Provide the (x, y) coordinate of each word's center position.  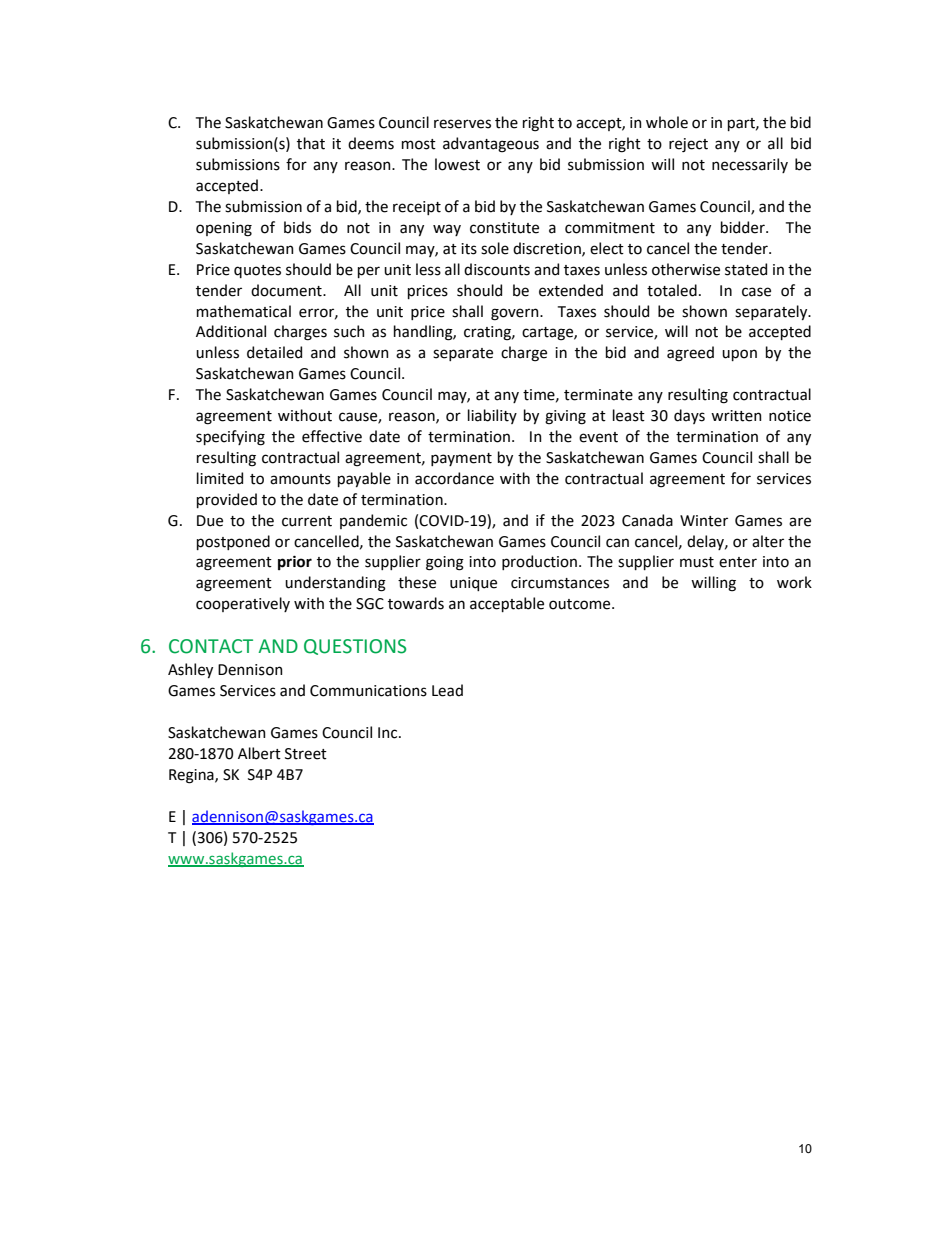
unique (473, 584)
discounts (497, 269)
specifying (230, 438)
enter (738, 562)
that (311, 143)
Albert (259, 753)
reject (688, 145)
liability (492, 416)
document (287, 290)
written (736, 416)
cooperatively (243, 604)
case (756, 292)
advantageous (491, 145)
